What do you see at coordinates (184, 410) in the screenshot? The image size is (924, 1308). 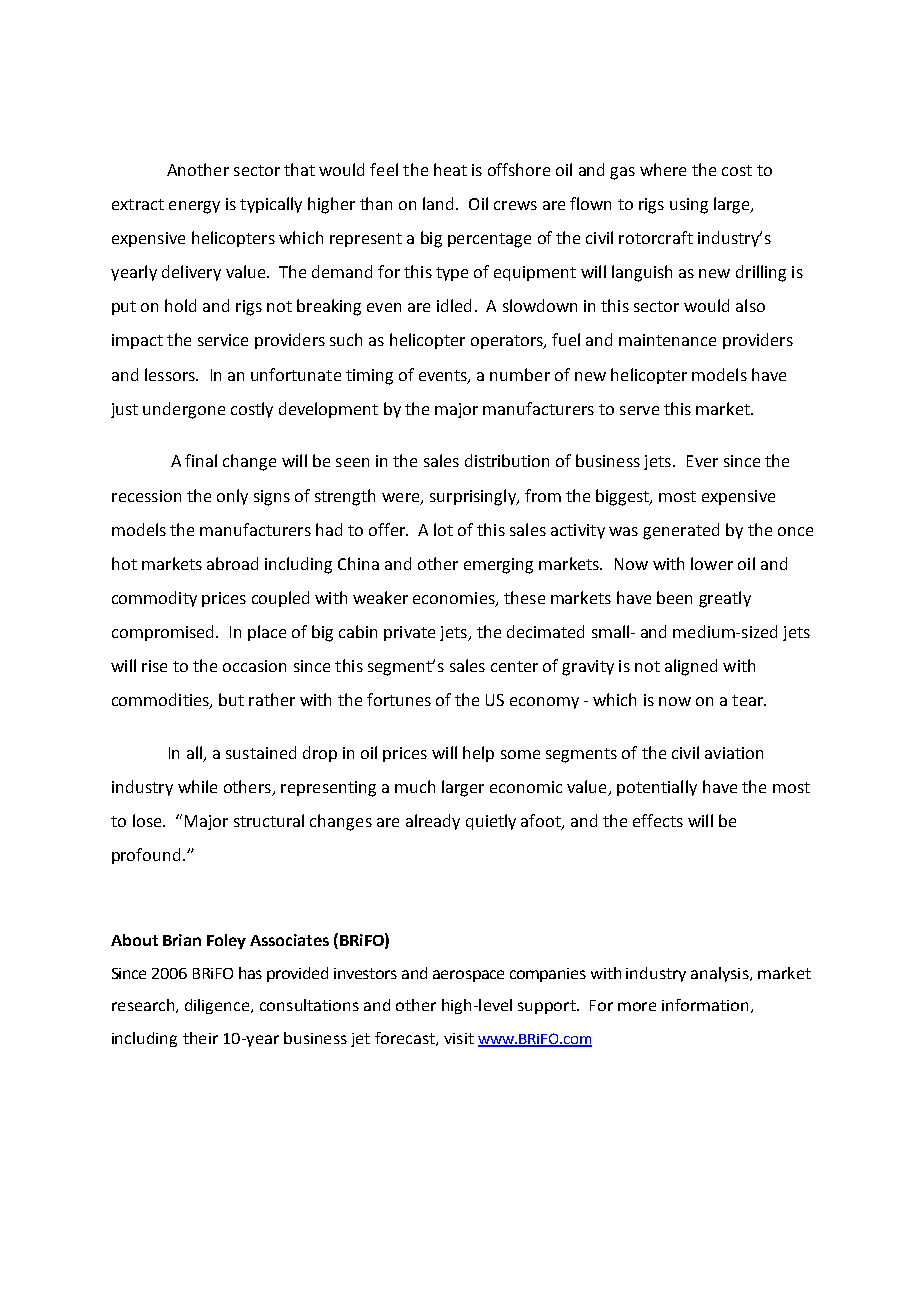 I see `undergone` at bounding box center [184, 410].
